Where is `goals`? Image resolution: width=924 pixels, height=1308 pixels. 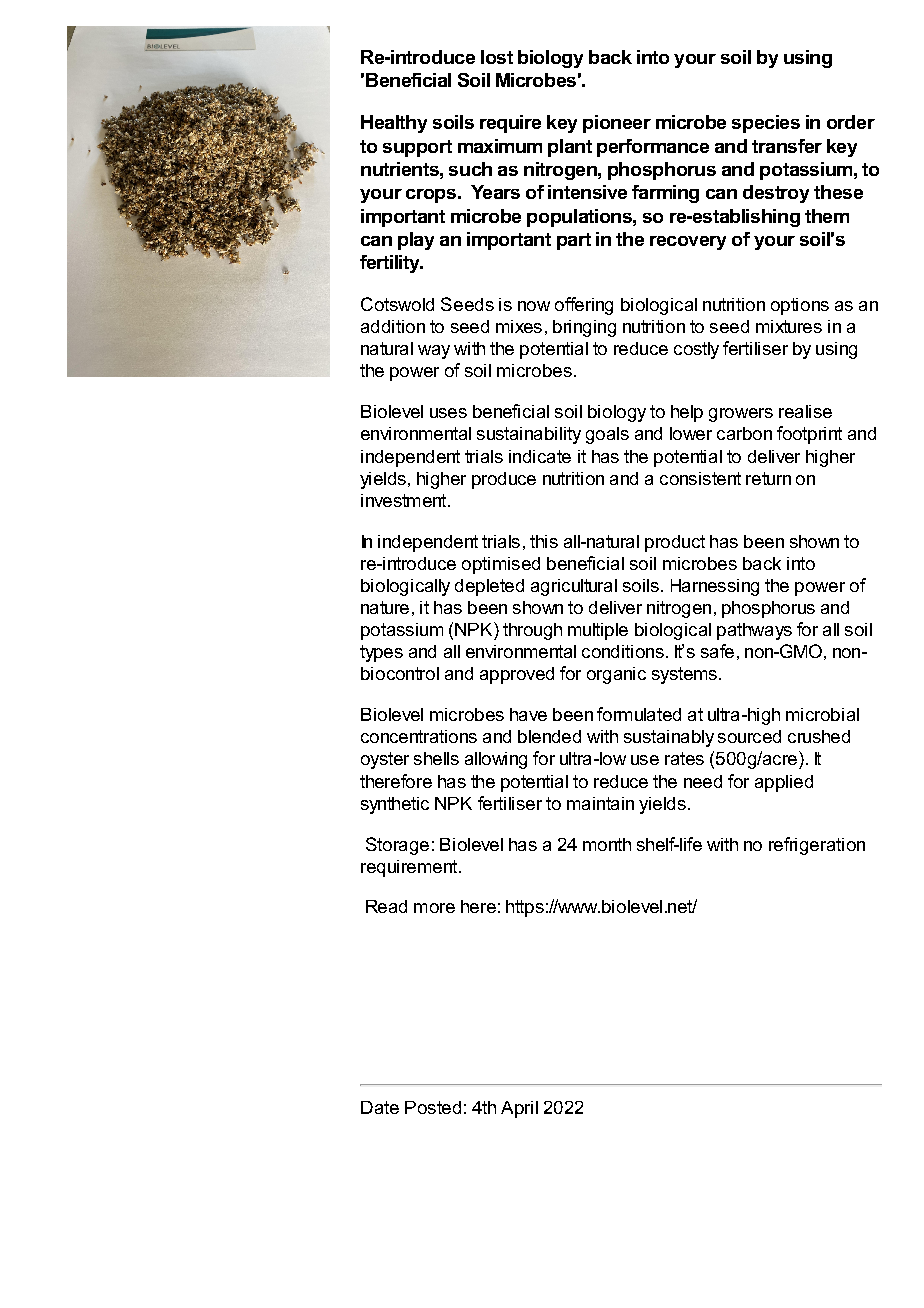
goals is located at coordinates (607, 435).
